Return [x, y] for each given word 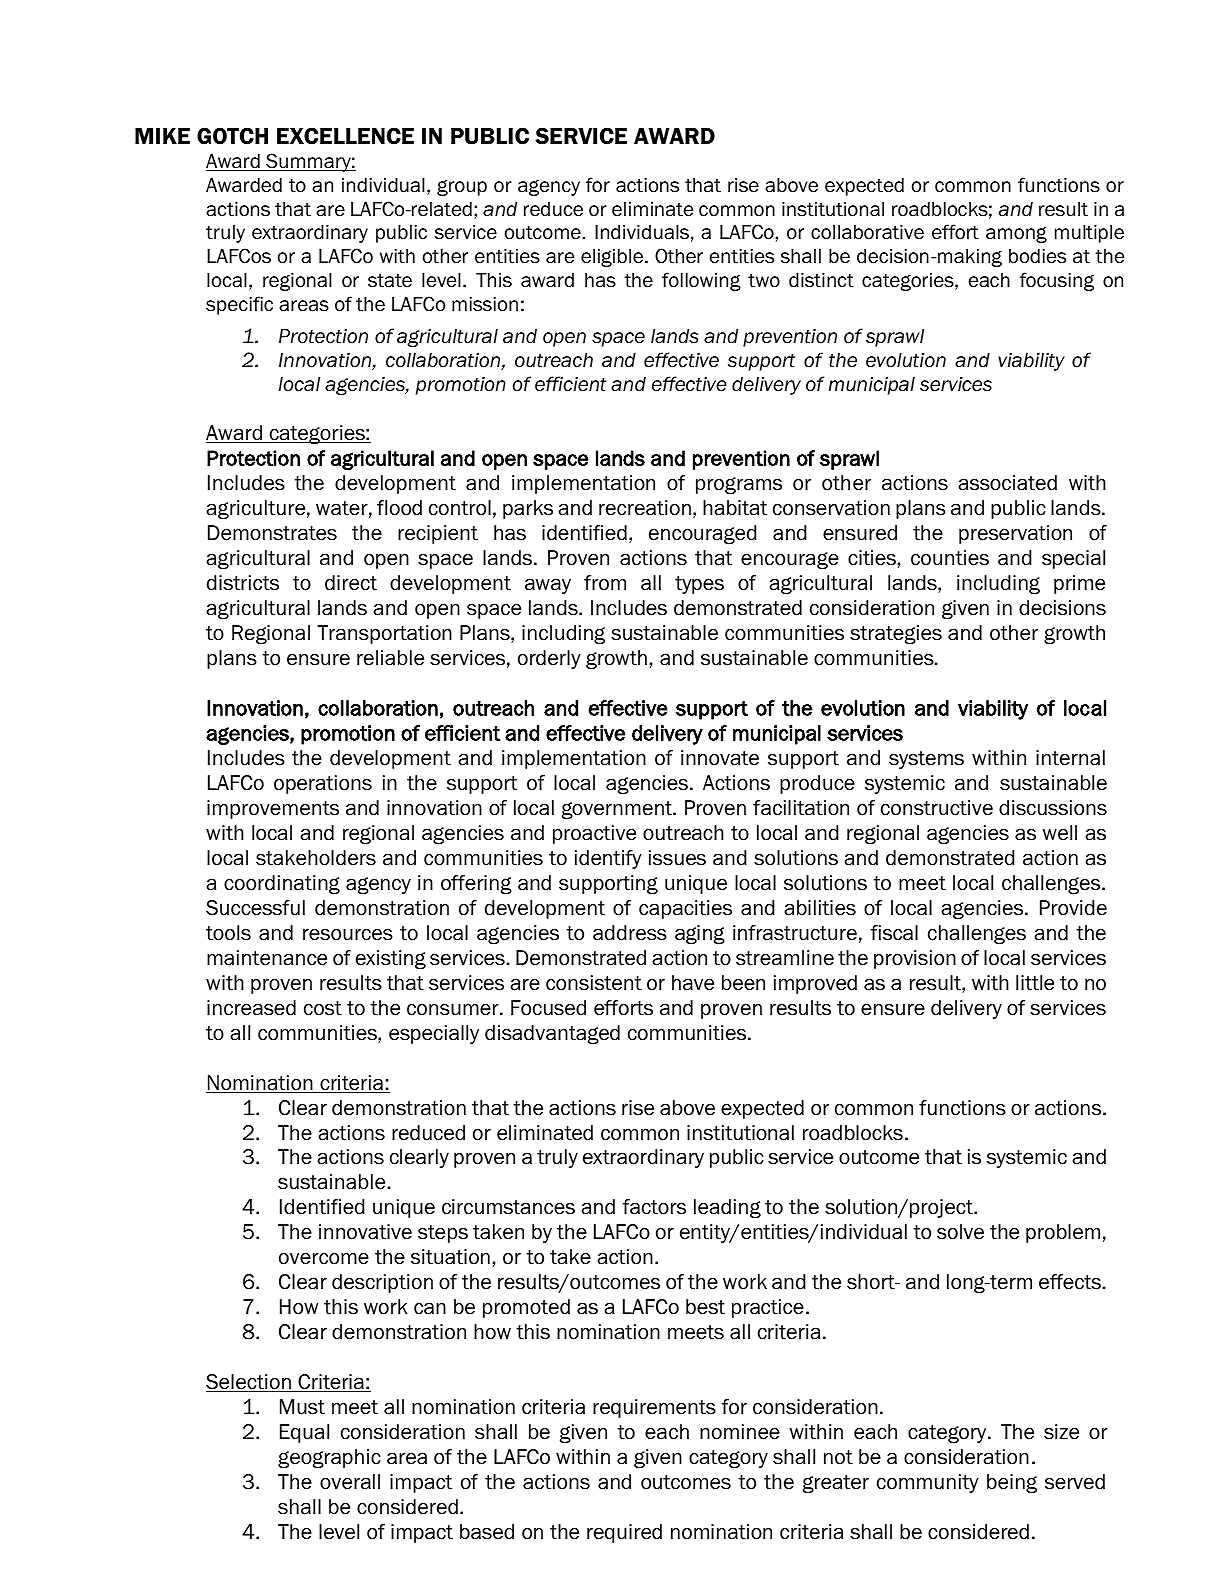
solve [960, 1232]
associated [1007, 483]
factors [654, 1207]
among [1016, 235]
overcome [324, 1259]
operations [323, 784]
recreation [645, 508]
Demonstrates [272, 533]
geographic [329, 1458]
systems [926, 760]
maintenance [267, 958]
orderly [549, 659]
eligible [612, 258]
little [1035, 983]
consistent [594, 983]
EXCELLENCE [345, 136]
